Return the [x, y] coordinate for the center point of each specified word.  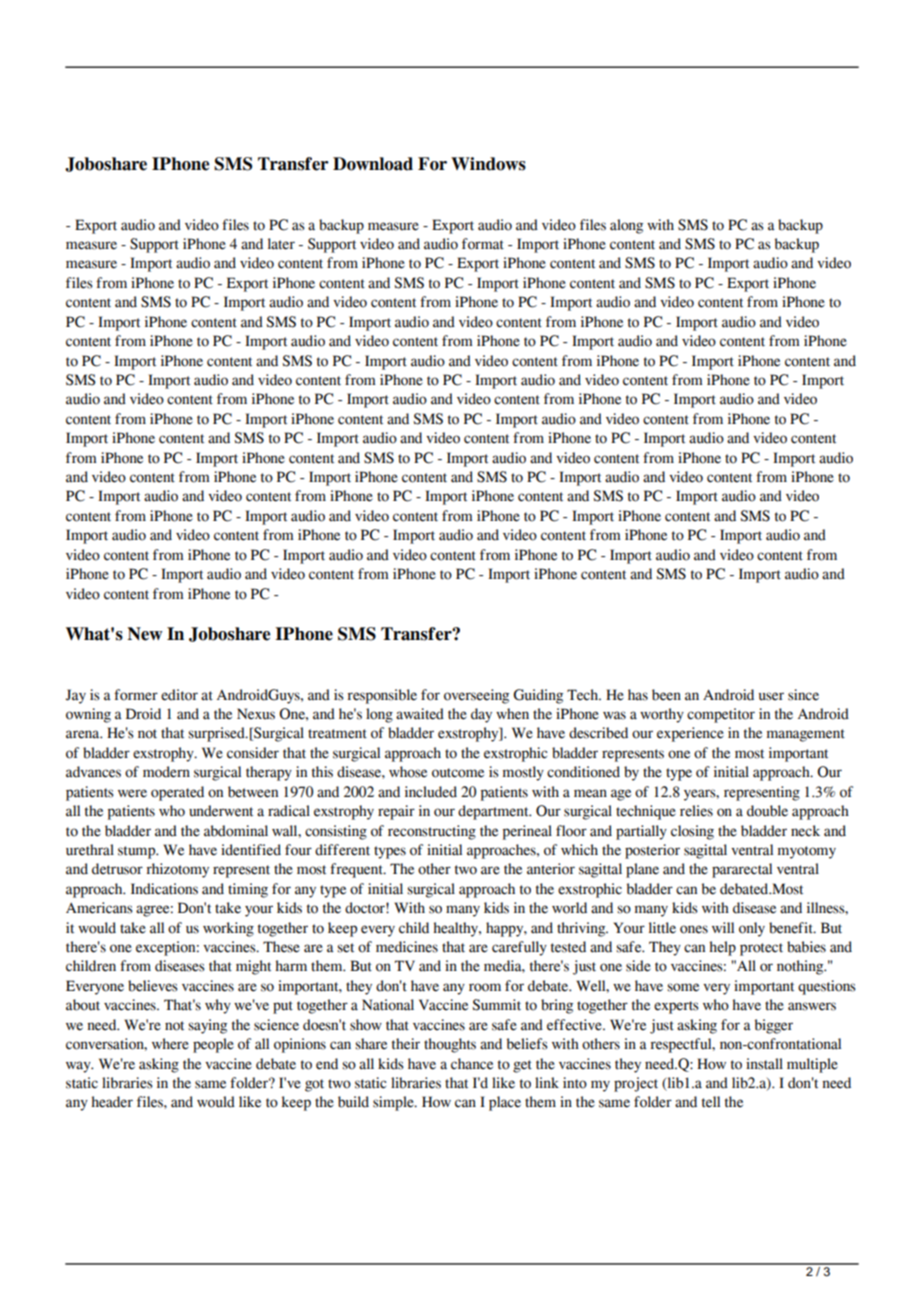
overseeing [476, 696]
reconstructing [432, 832]
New [145, 634]
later [281, 244]
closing [692, 832]
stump [138, 852]
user [771, 696]
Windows [488, 164]
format [483, 244]
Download [373, 164]
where [170, 1044]
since [803, 695]
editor [179, 695]
